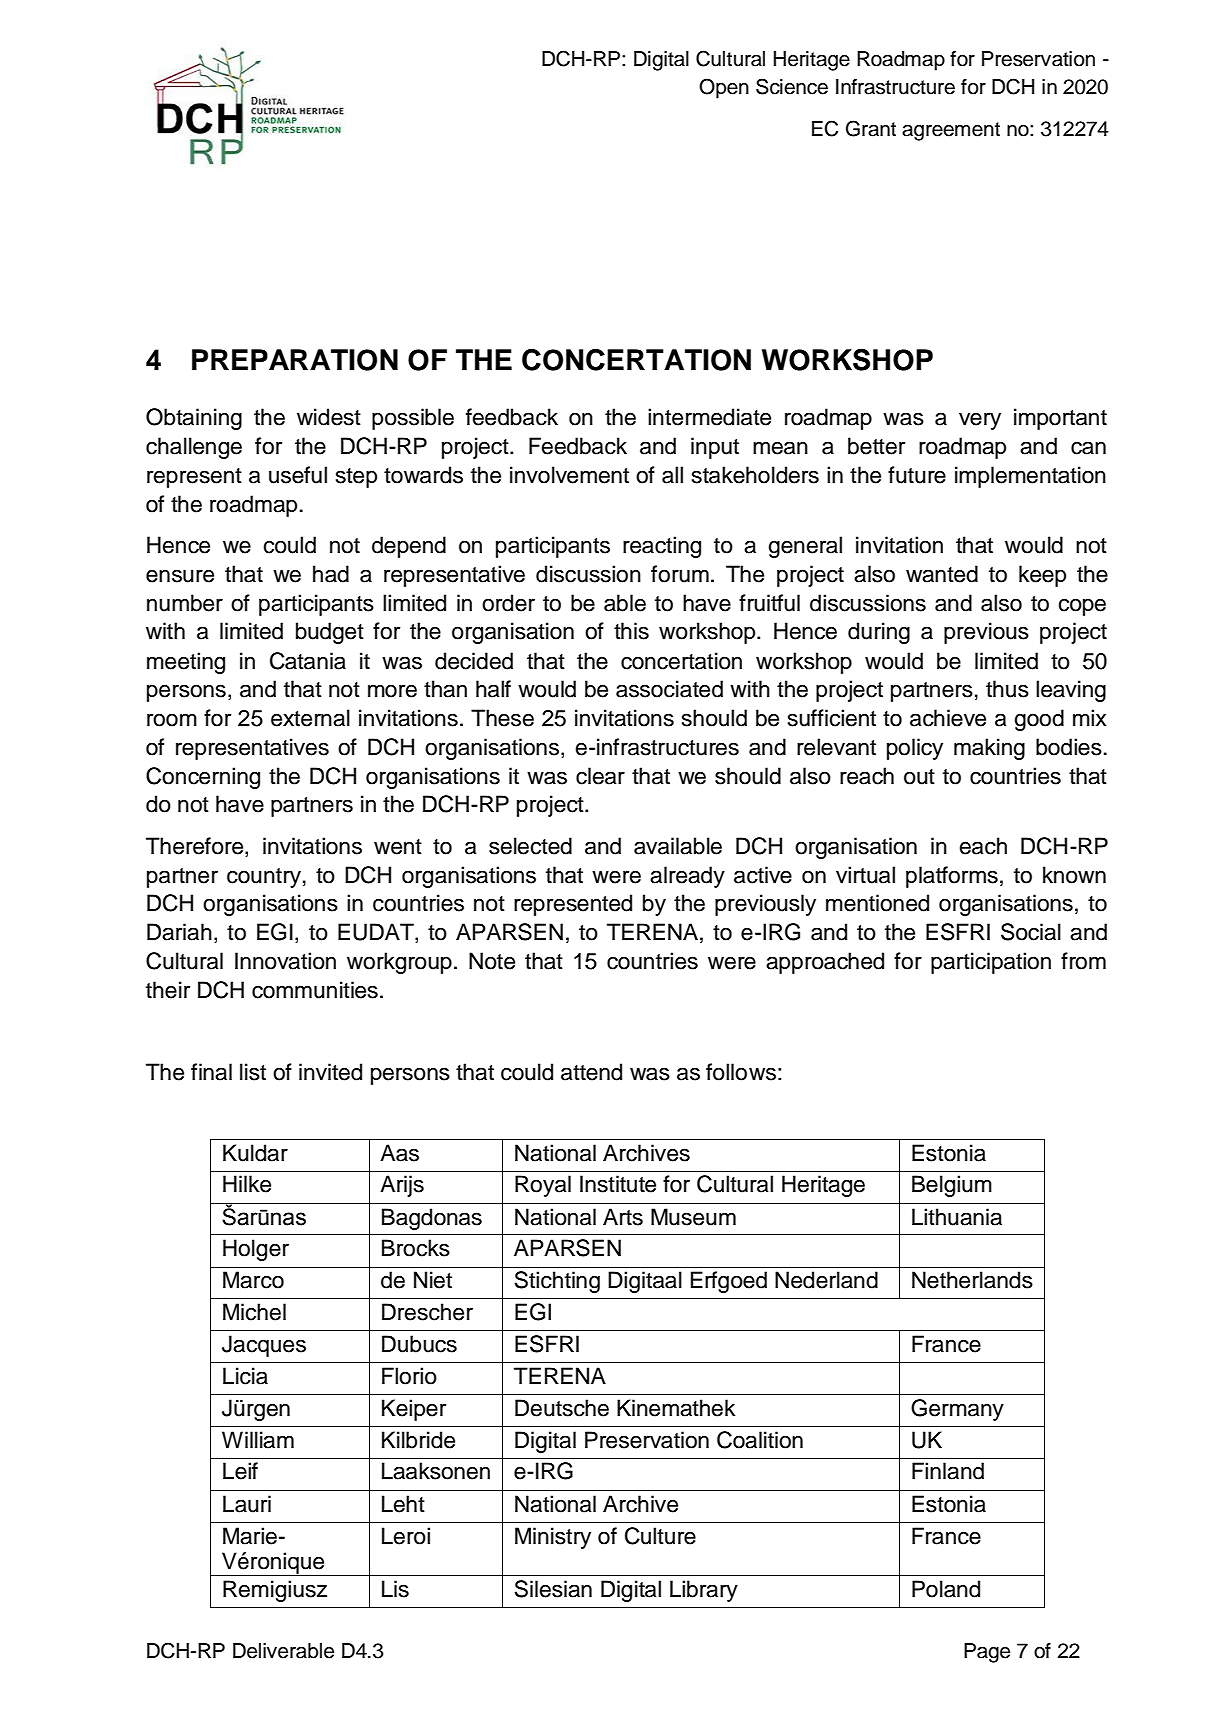  Describe the element at coordinates (295, 360) in the document. I see `PREPARATION` at that location.
